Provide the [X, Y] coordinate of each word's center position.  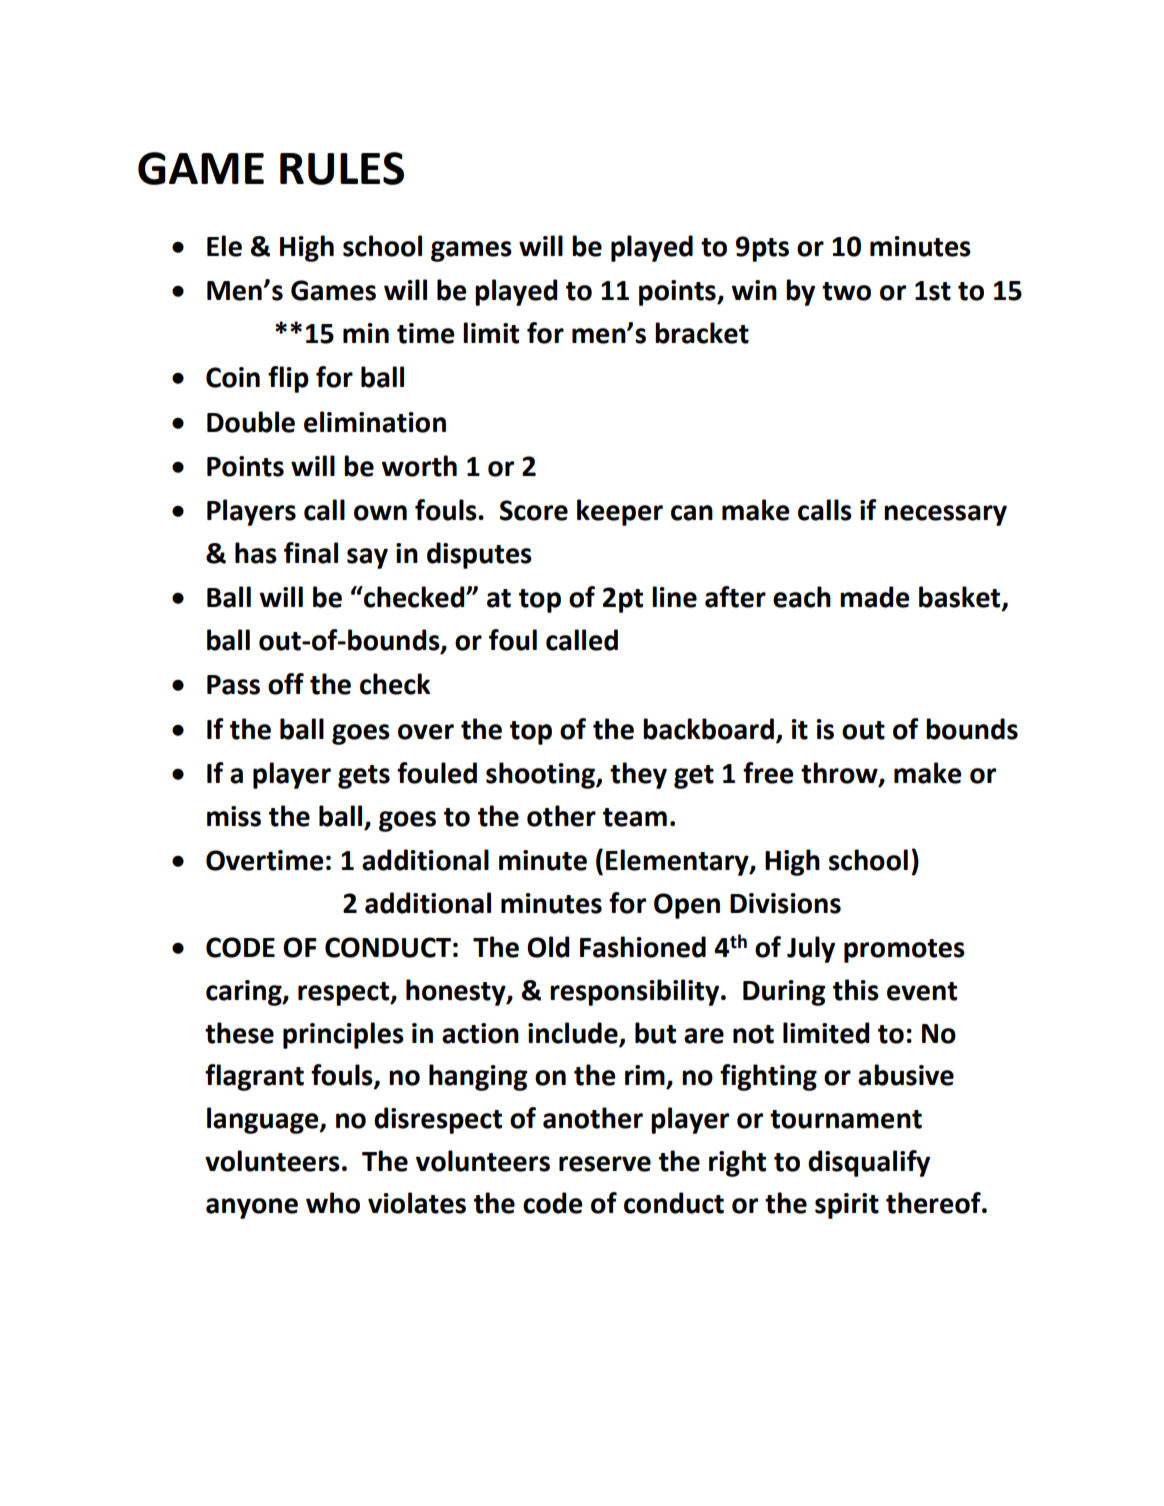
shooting [541, 775]
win [754, 290]
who [333, 1203]
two [846, 291]
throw [840, 774]
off [286, 684]
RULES [342, 168]
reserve [605, 1164]
